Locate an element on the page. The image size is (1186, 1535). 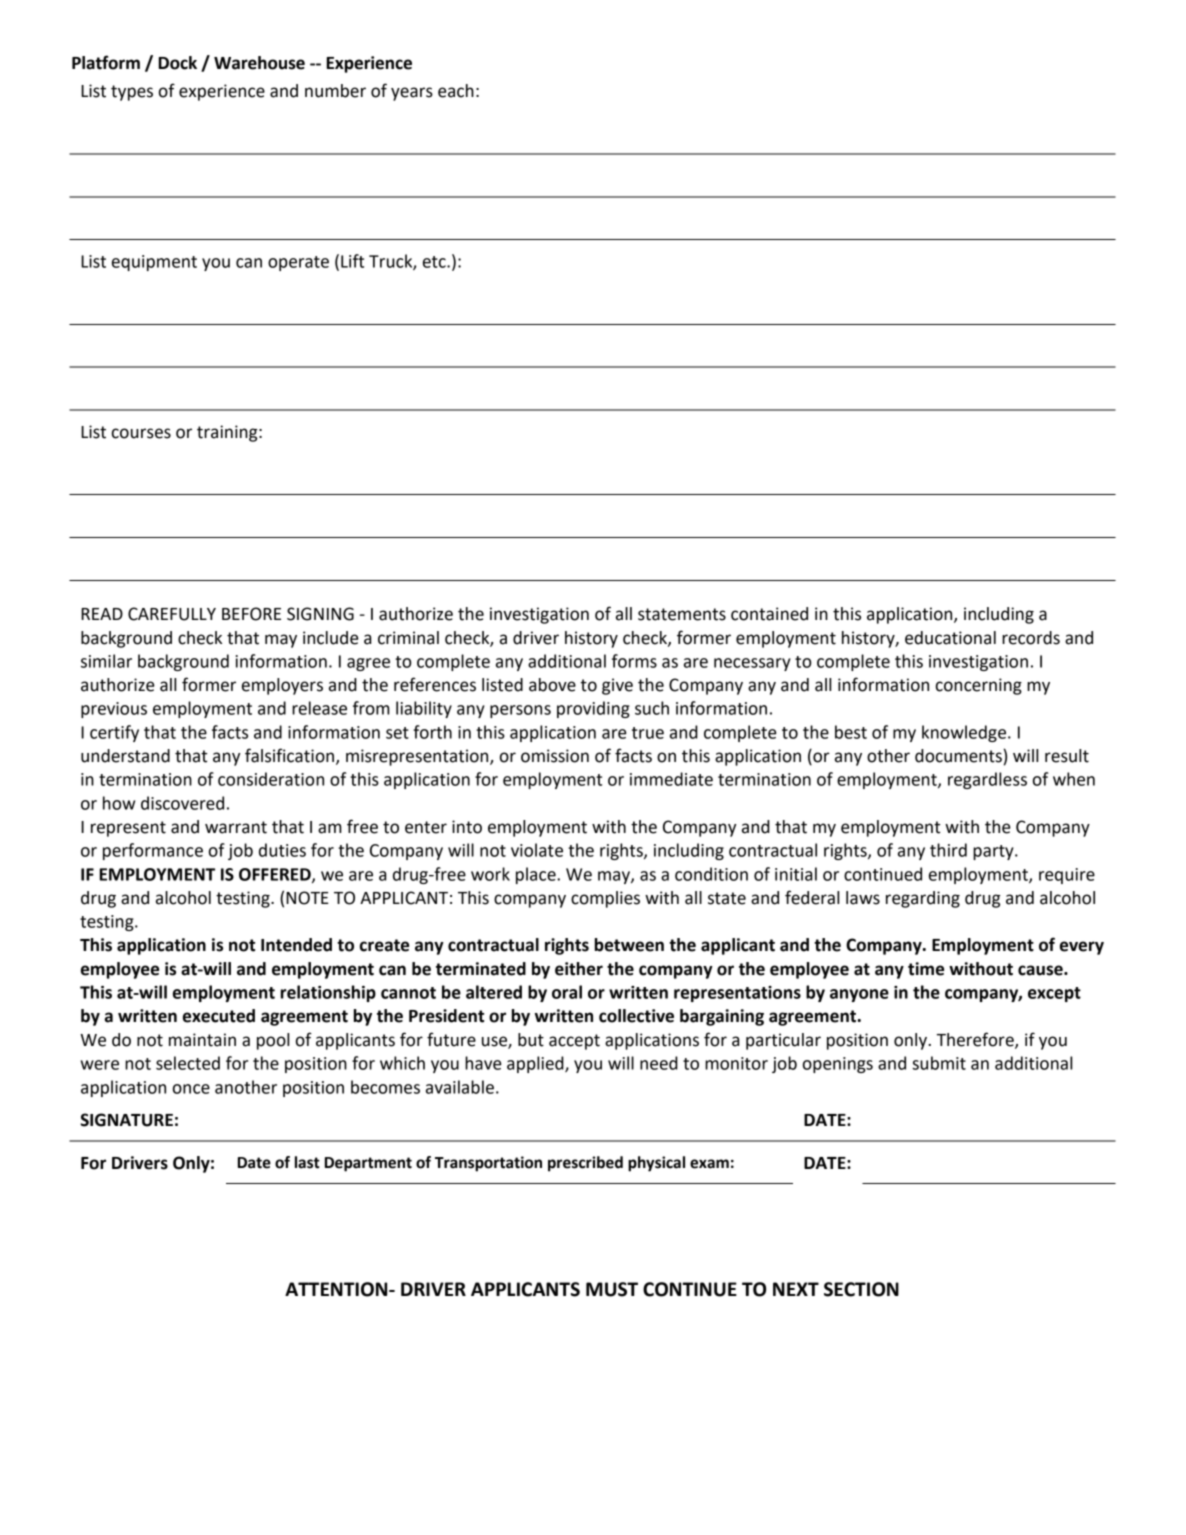
years is located at coordinates (412, 94).
